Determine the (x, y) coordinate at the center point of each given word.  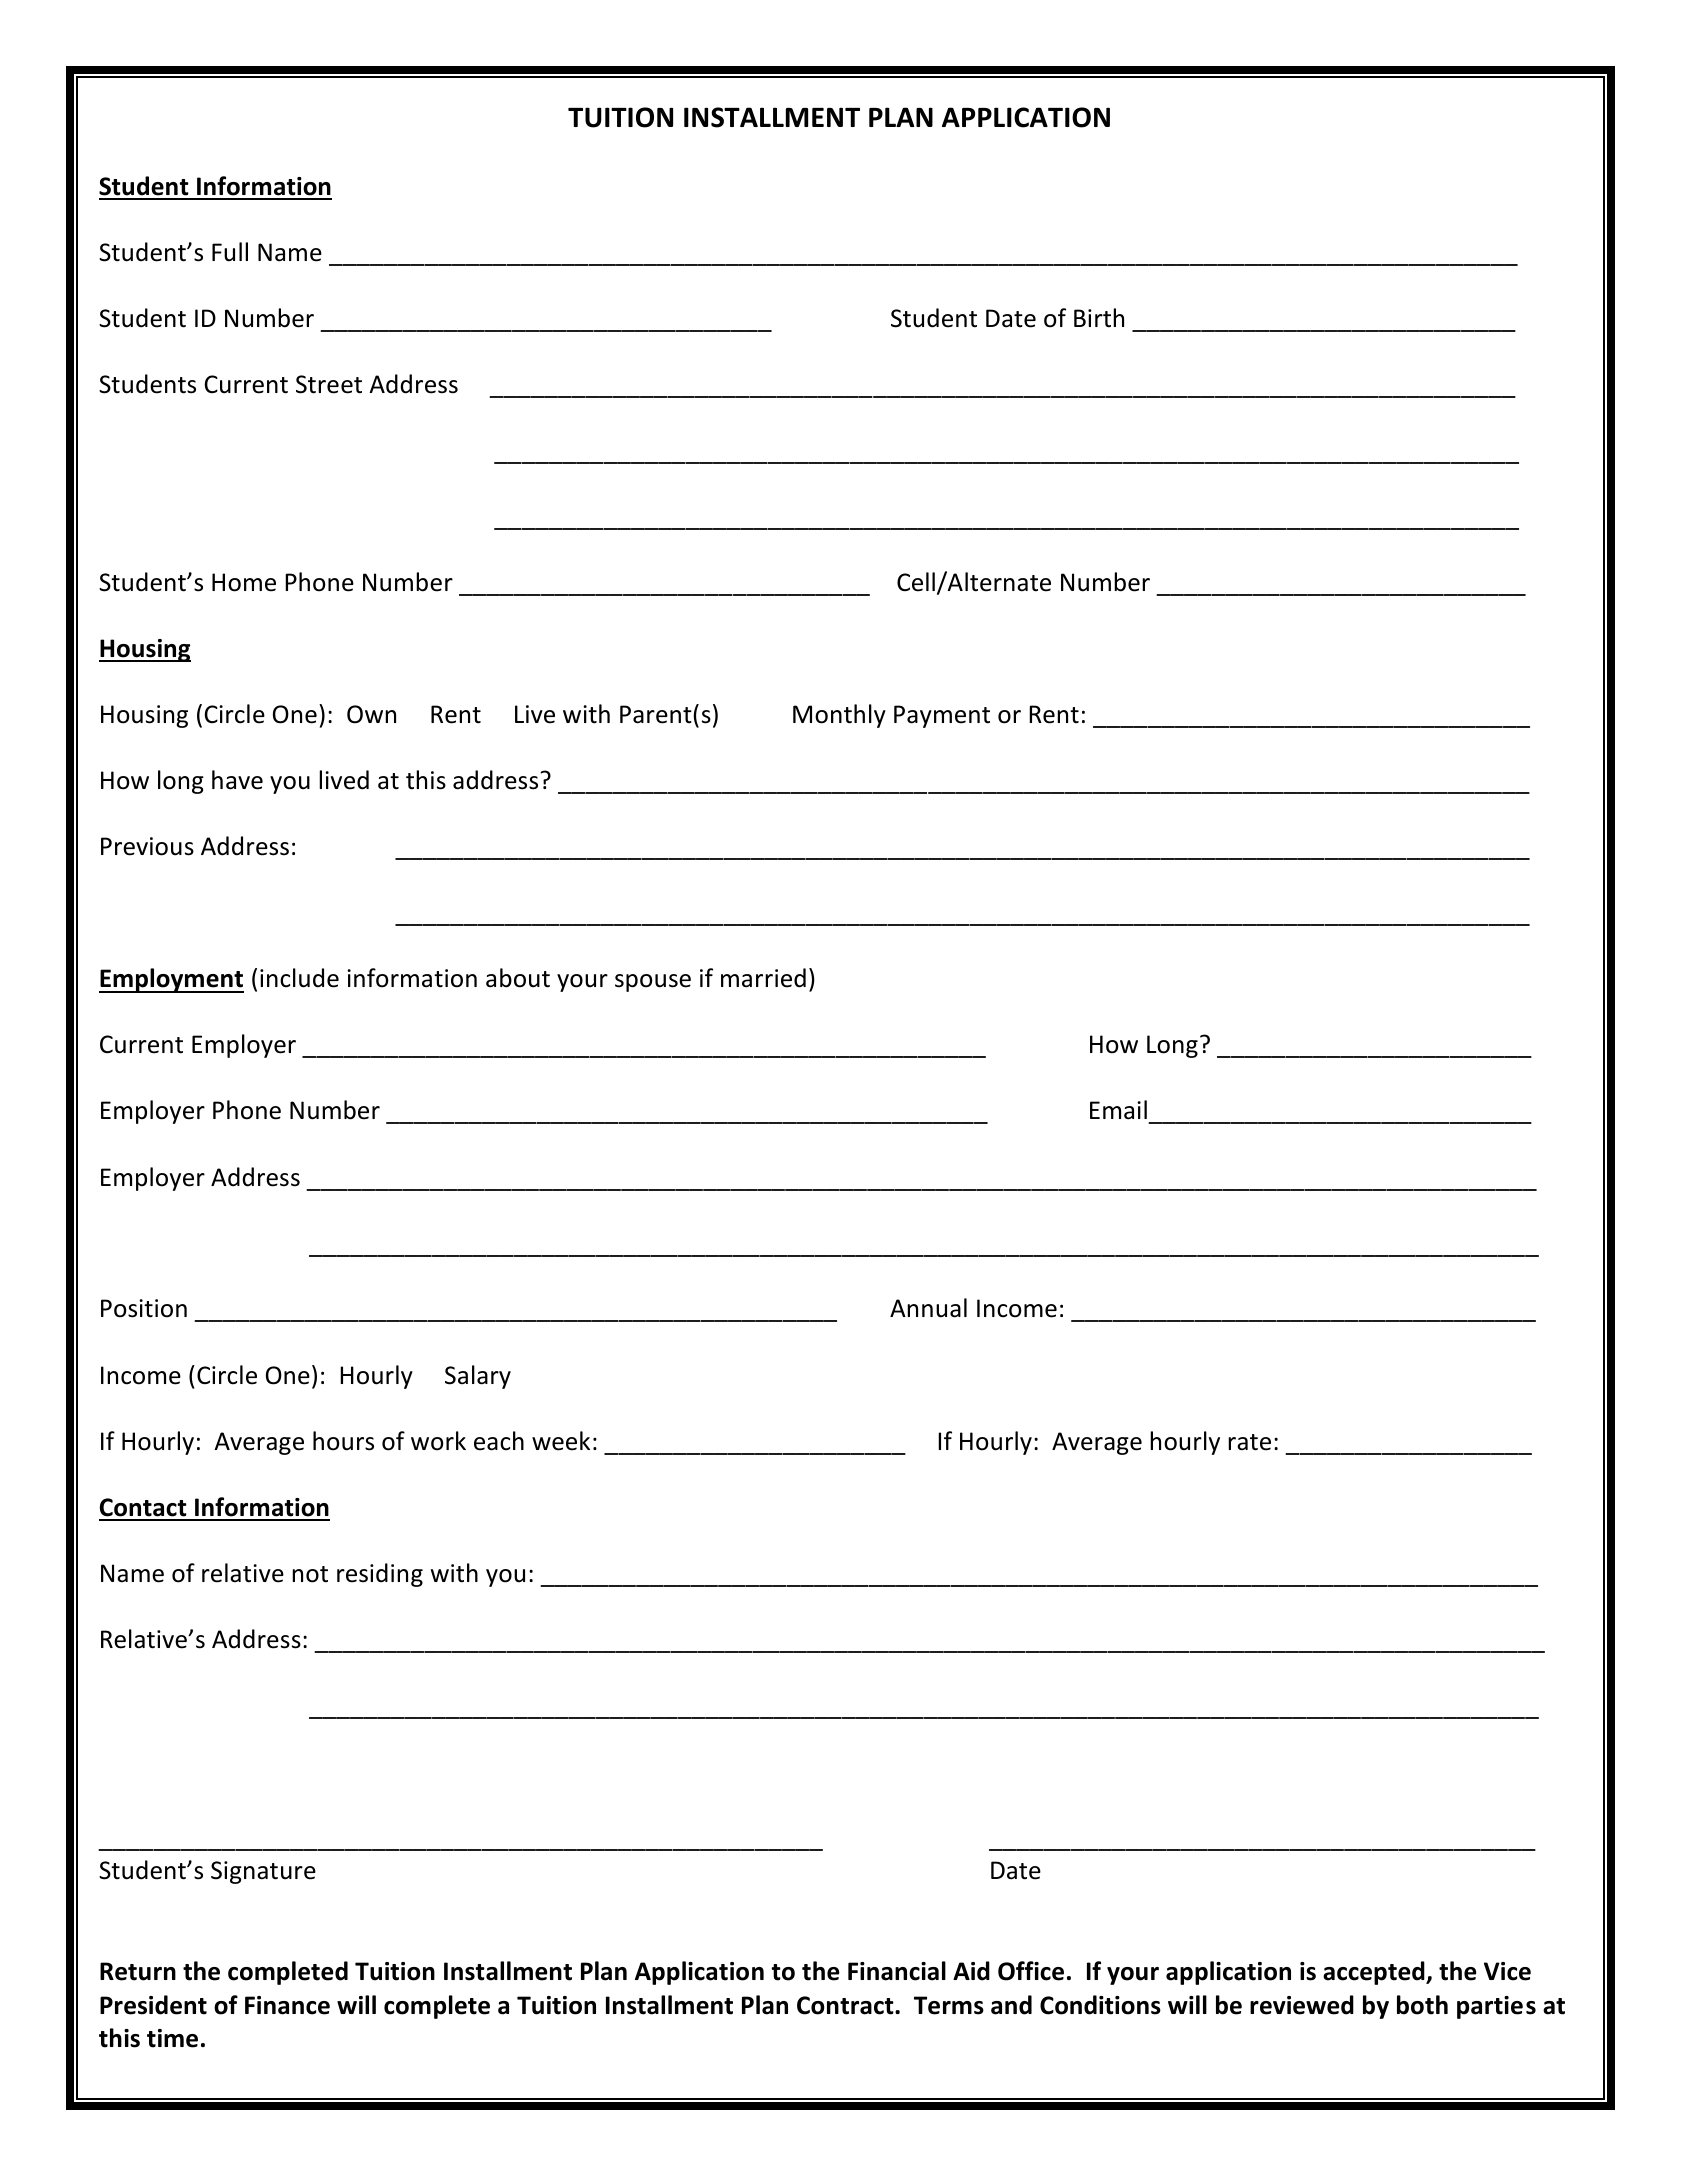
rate (1249, 1442)
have (237, 780)
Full (230, 252)
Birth (1099, 318)
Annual (928, 1308)
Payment (942, 716)
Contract (846, 2005)
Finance (287, 2005)
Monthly (839, 716)
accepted (1375, 1973)
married (763, 978)
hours (343, 1441)
